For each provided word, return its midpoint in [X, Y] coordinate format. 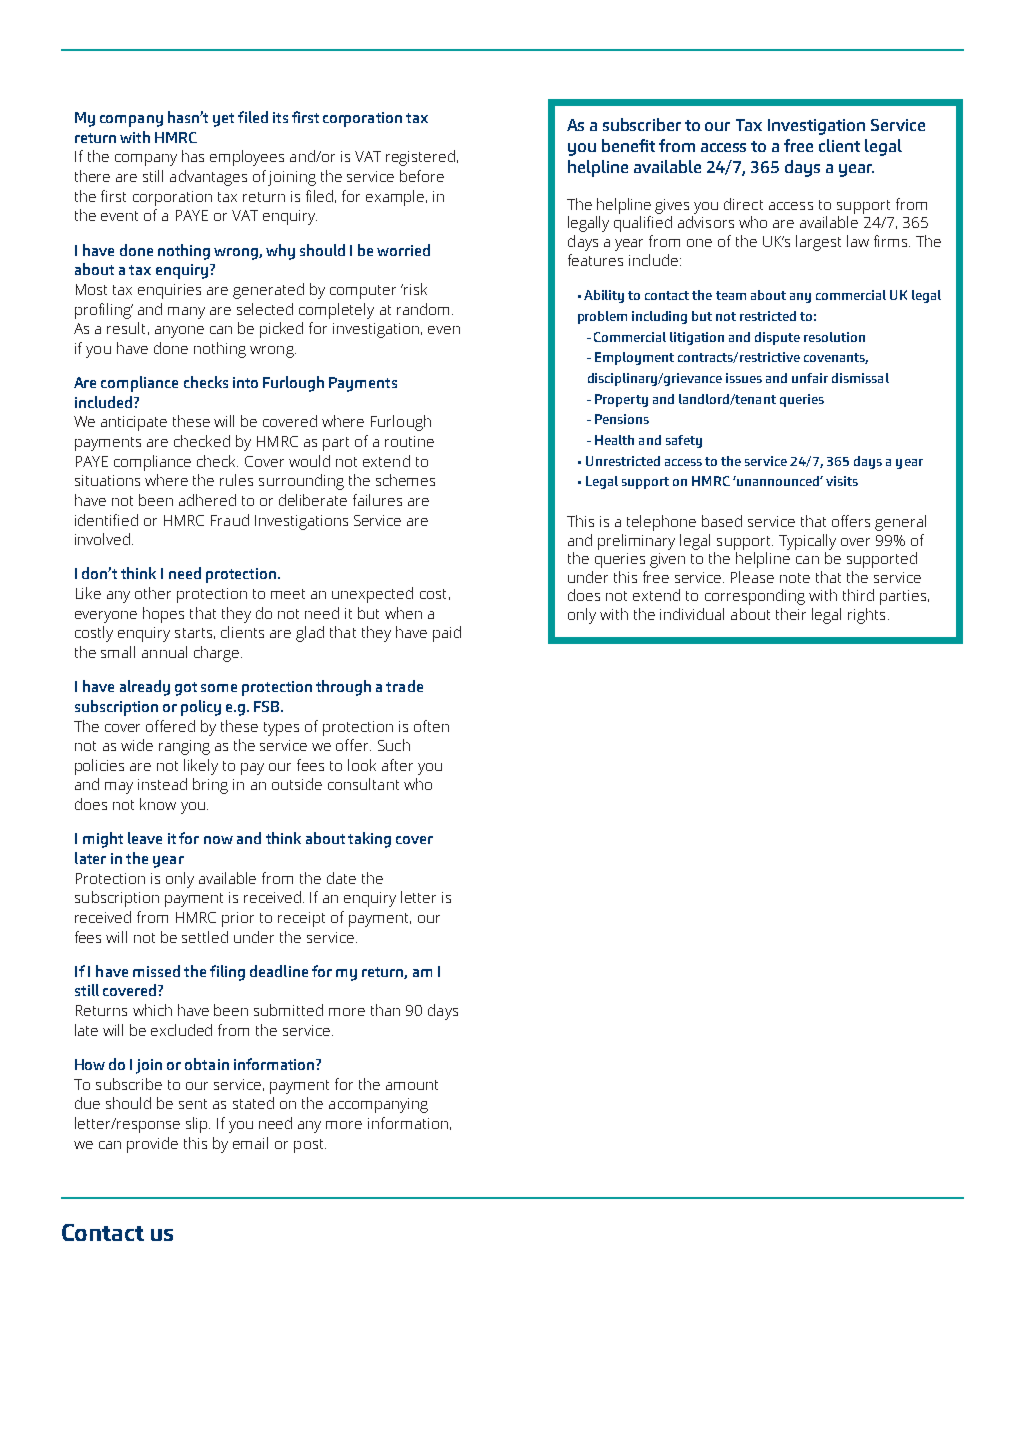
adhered [207, 500]
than [385, 1010]
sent [193, 1104]
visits [842, 481]
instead [162, 784]
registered [422, 158]
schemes [405, 480]
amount [412, 1085]
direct [743, 204]
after [397, 765]
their [791, 614]
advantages [208, 178]
